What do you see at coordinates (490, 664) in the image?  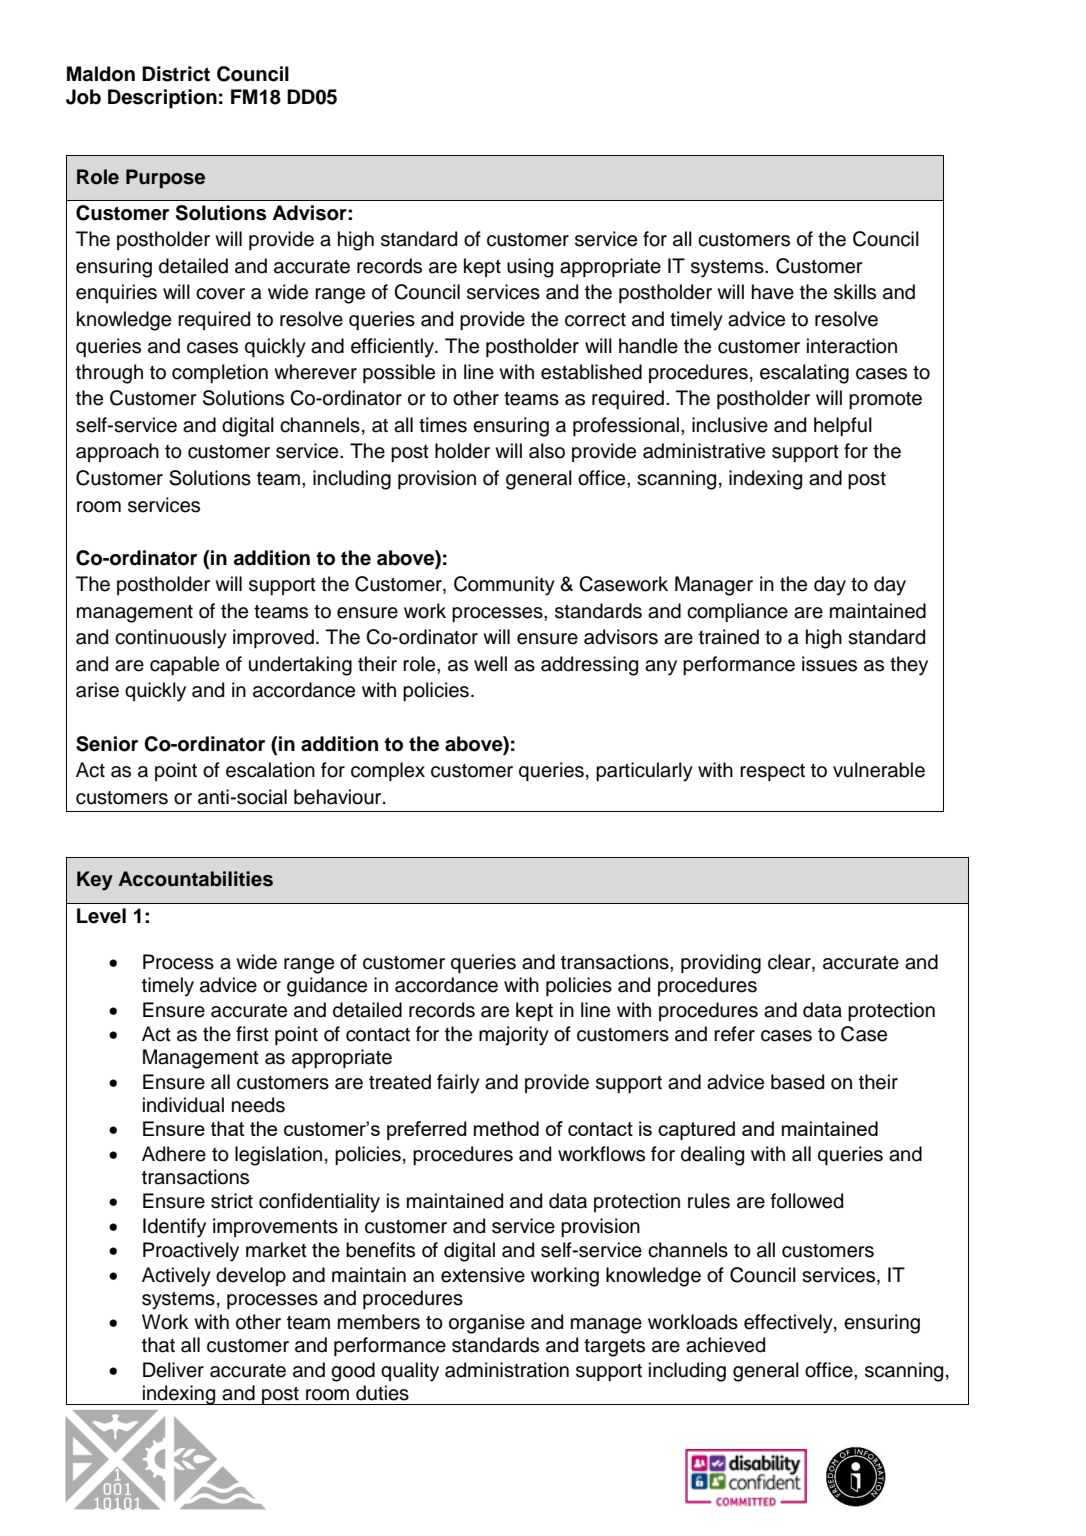 I see `well` at bounding box center [490, 664].
